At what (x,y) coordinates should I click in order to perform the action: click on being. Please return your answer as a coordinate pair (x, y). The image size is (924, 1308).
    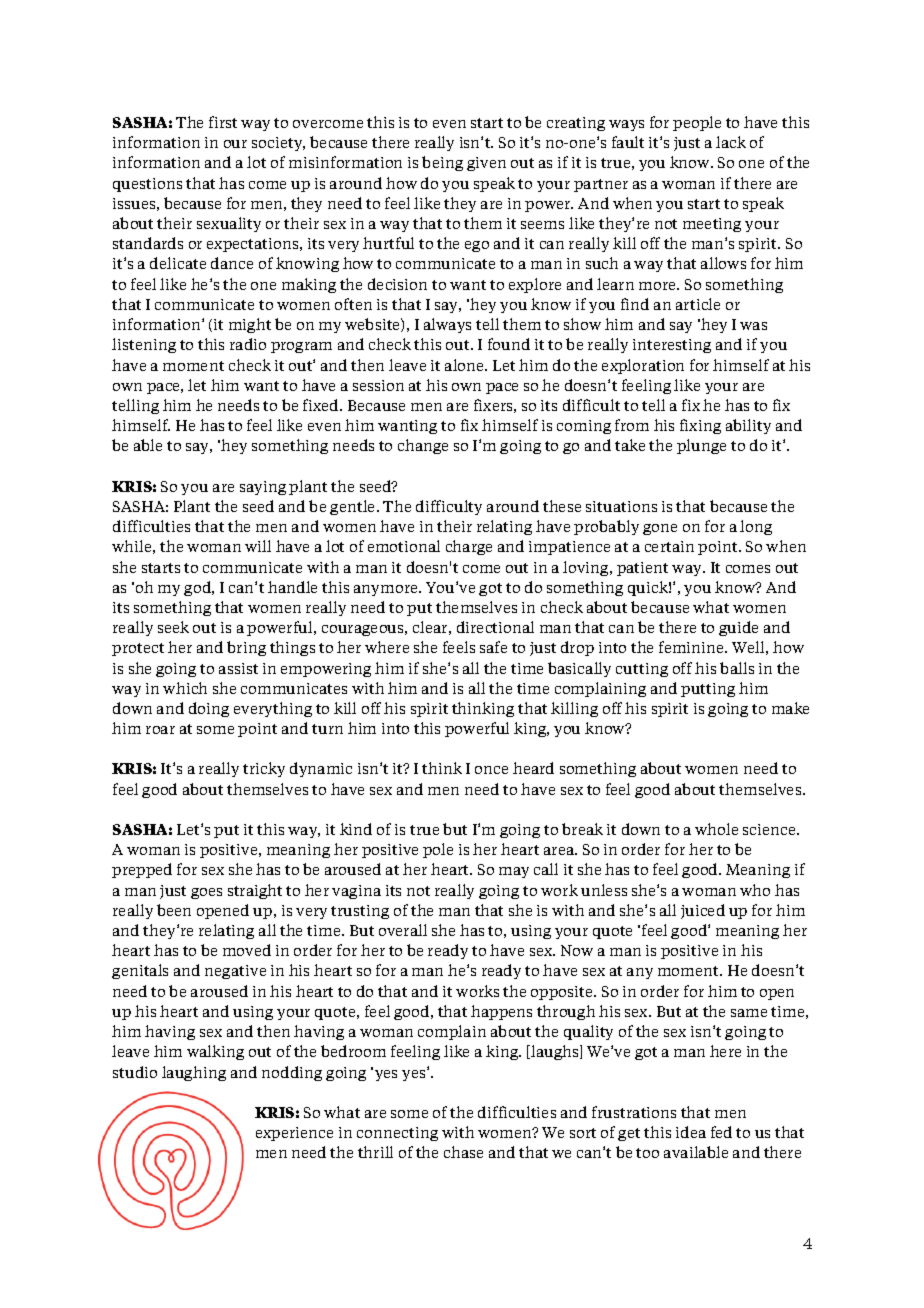
    Looking at the image, I should click on (442, 163).
